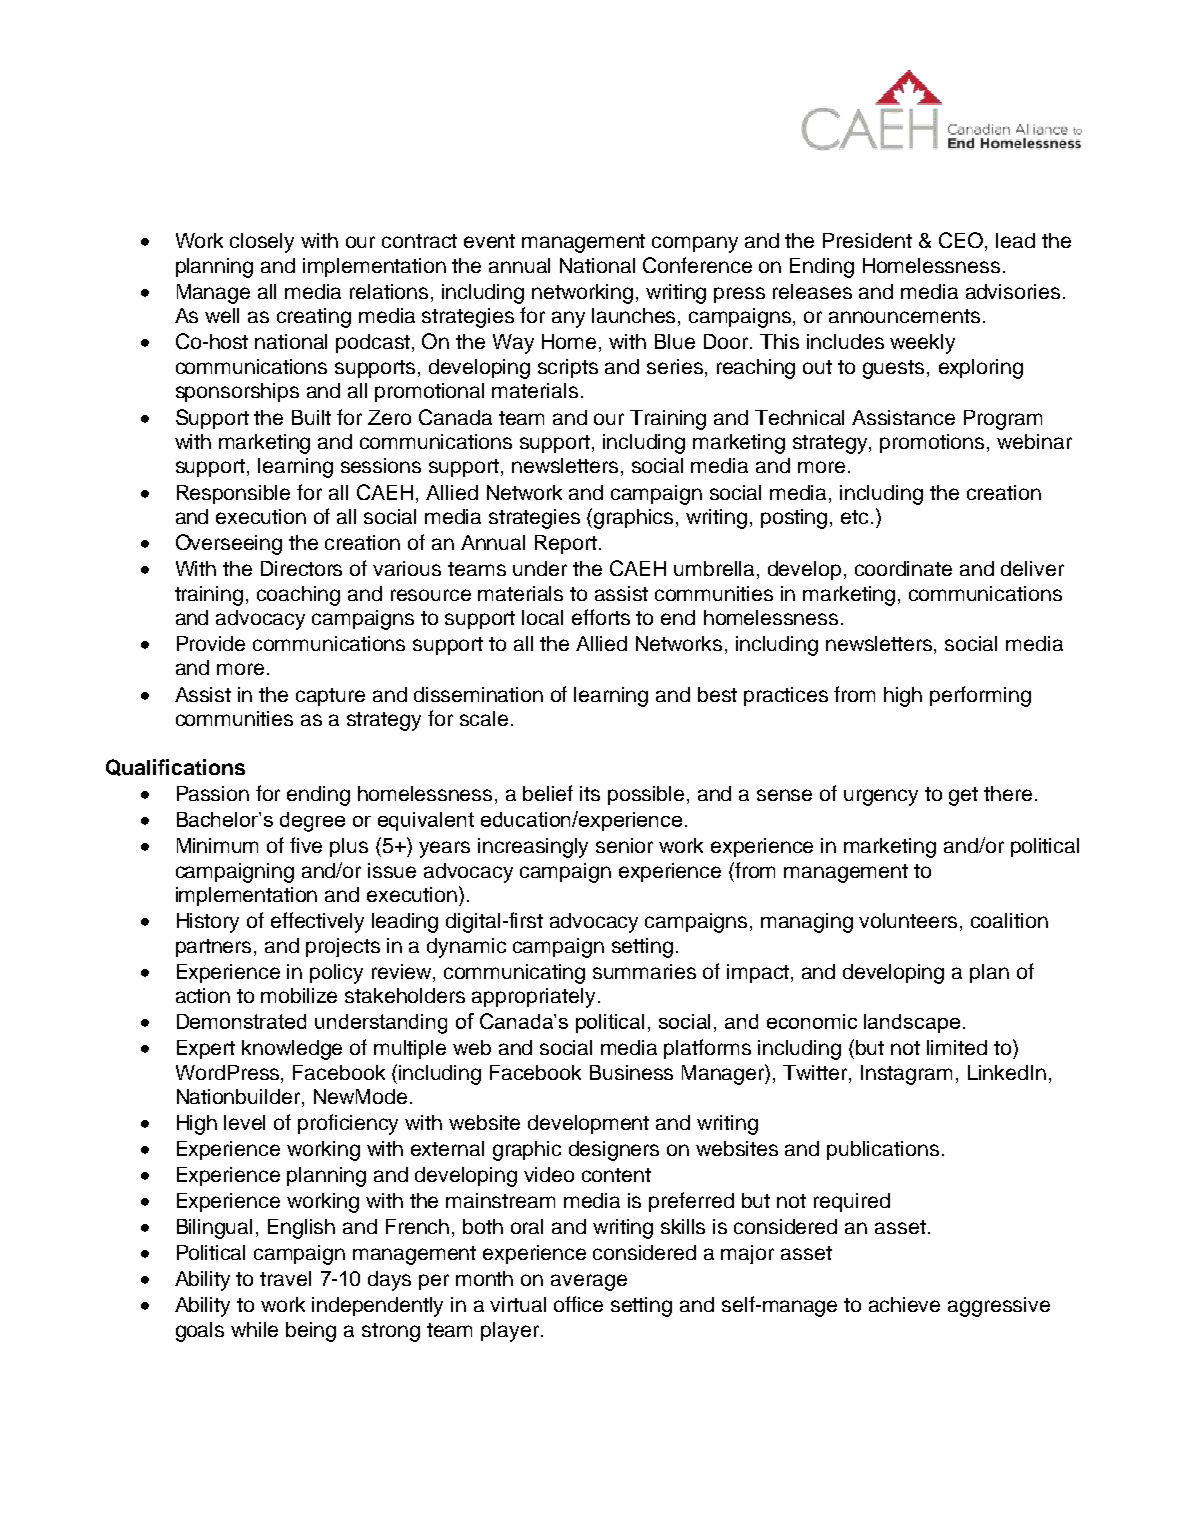 This image has height=1536, width=1187. I want to click on closely, so click(262, 243).
